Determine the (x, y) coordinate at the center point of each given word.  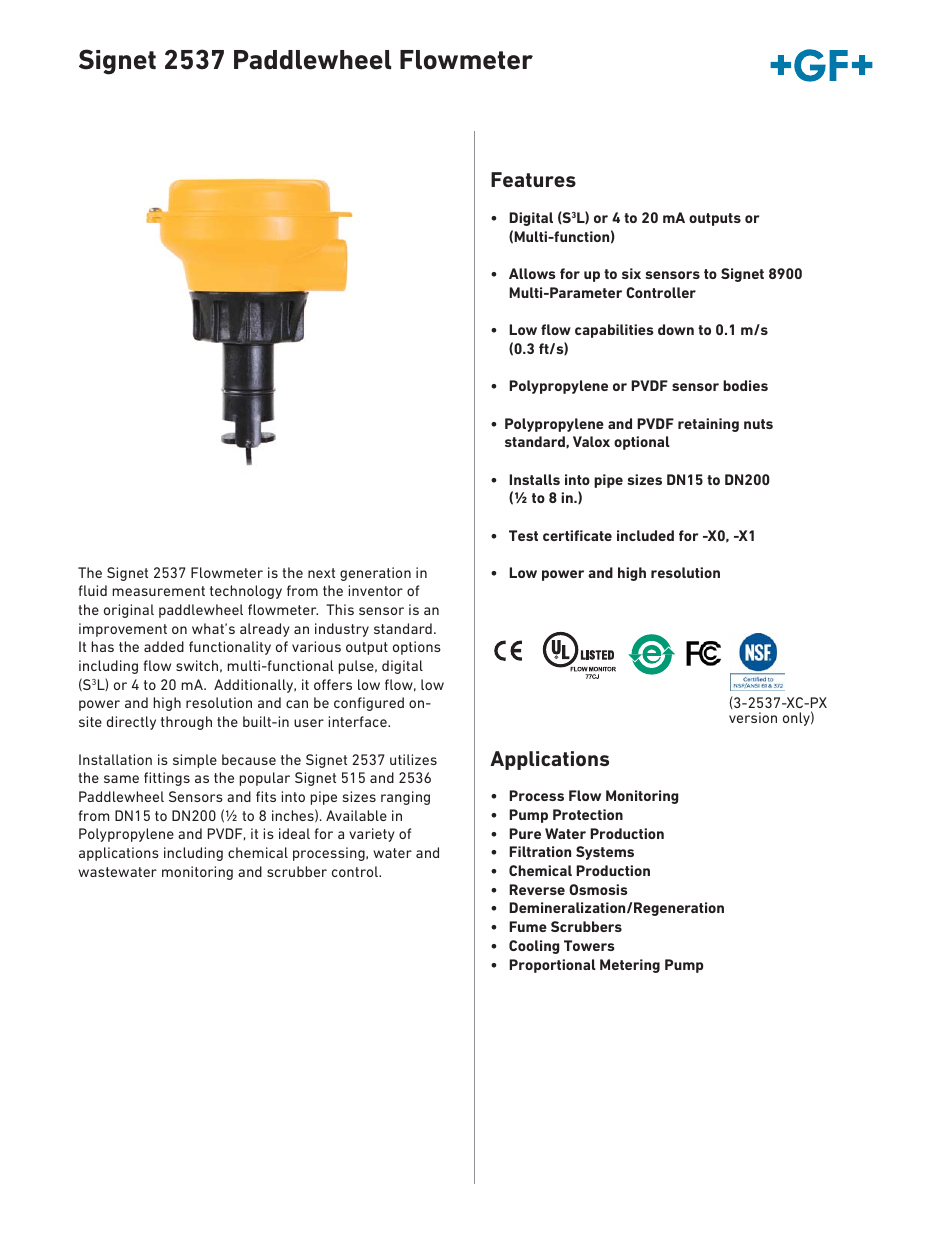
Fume (528, 926)
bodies (745, 385)
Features (533, 179)
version (753, 717)
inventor (376, 590)
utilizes (413, 759)
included (645, 535)
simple (195, 761)
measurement (159, 591)
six (631, 273)
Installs (534, 479)
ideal (294, 833)
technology (246, 592)
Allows (532, 273)
